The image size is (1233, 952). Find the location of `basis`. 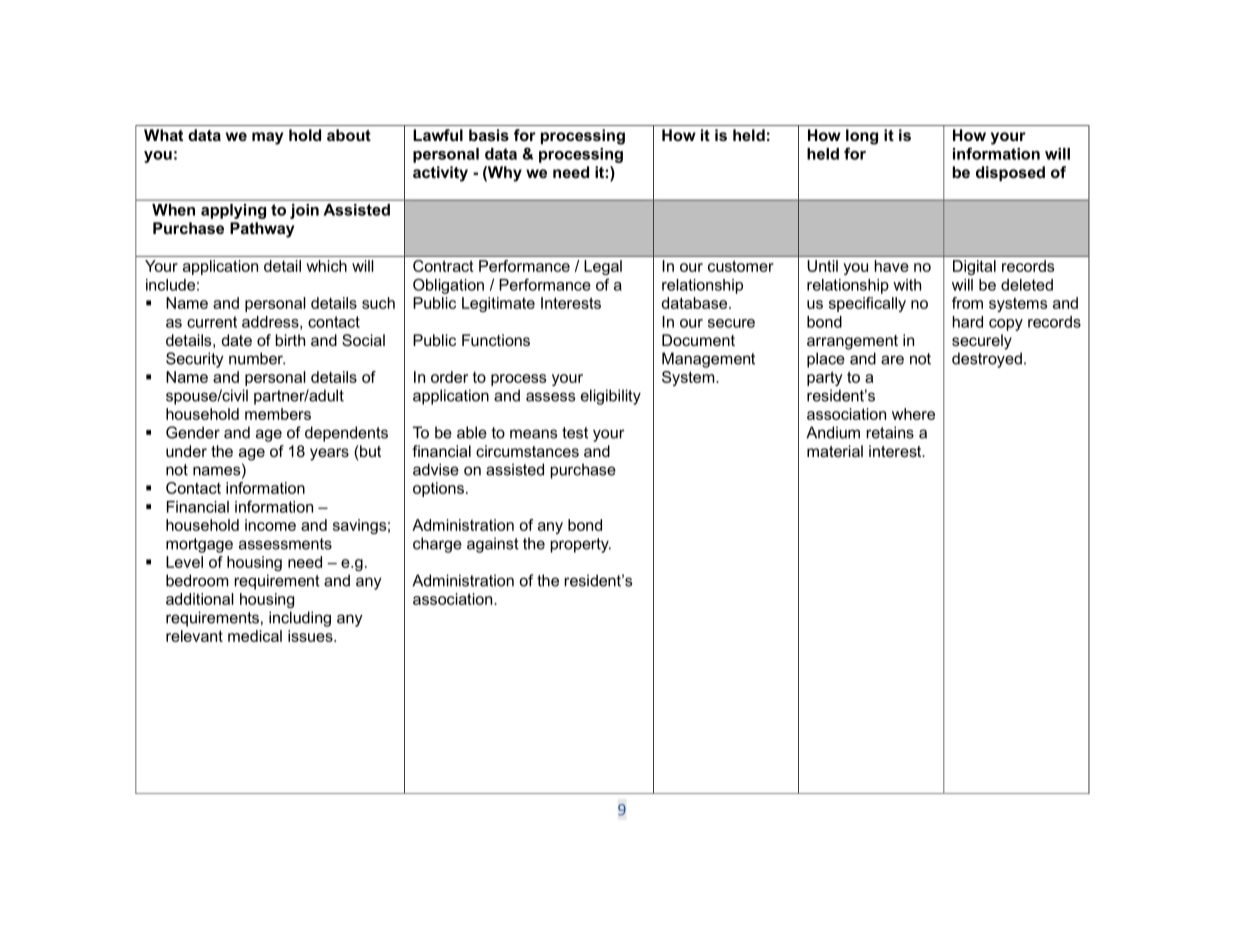

basis is located at coordinates (489, 135).
